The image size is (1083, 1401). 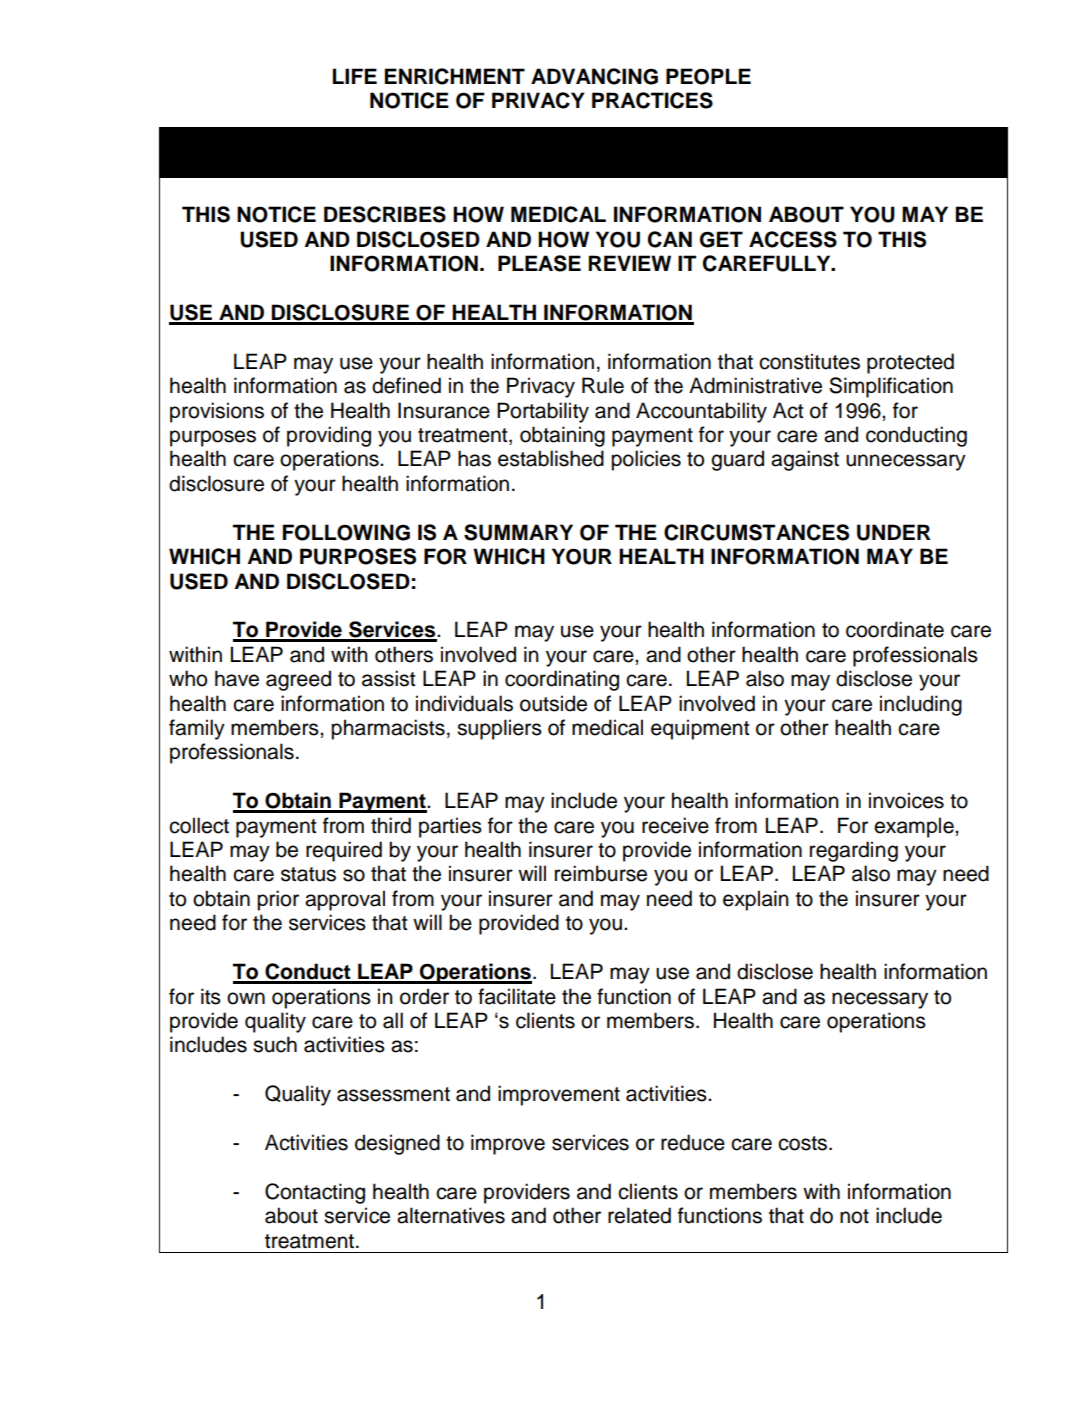 I want to click on family, so click(x=197, y=729).
